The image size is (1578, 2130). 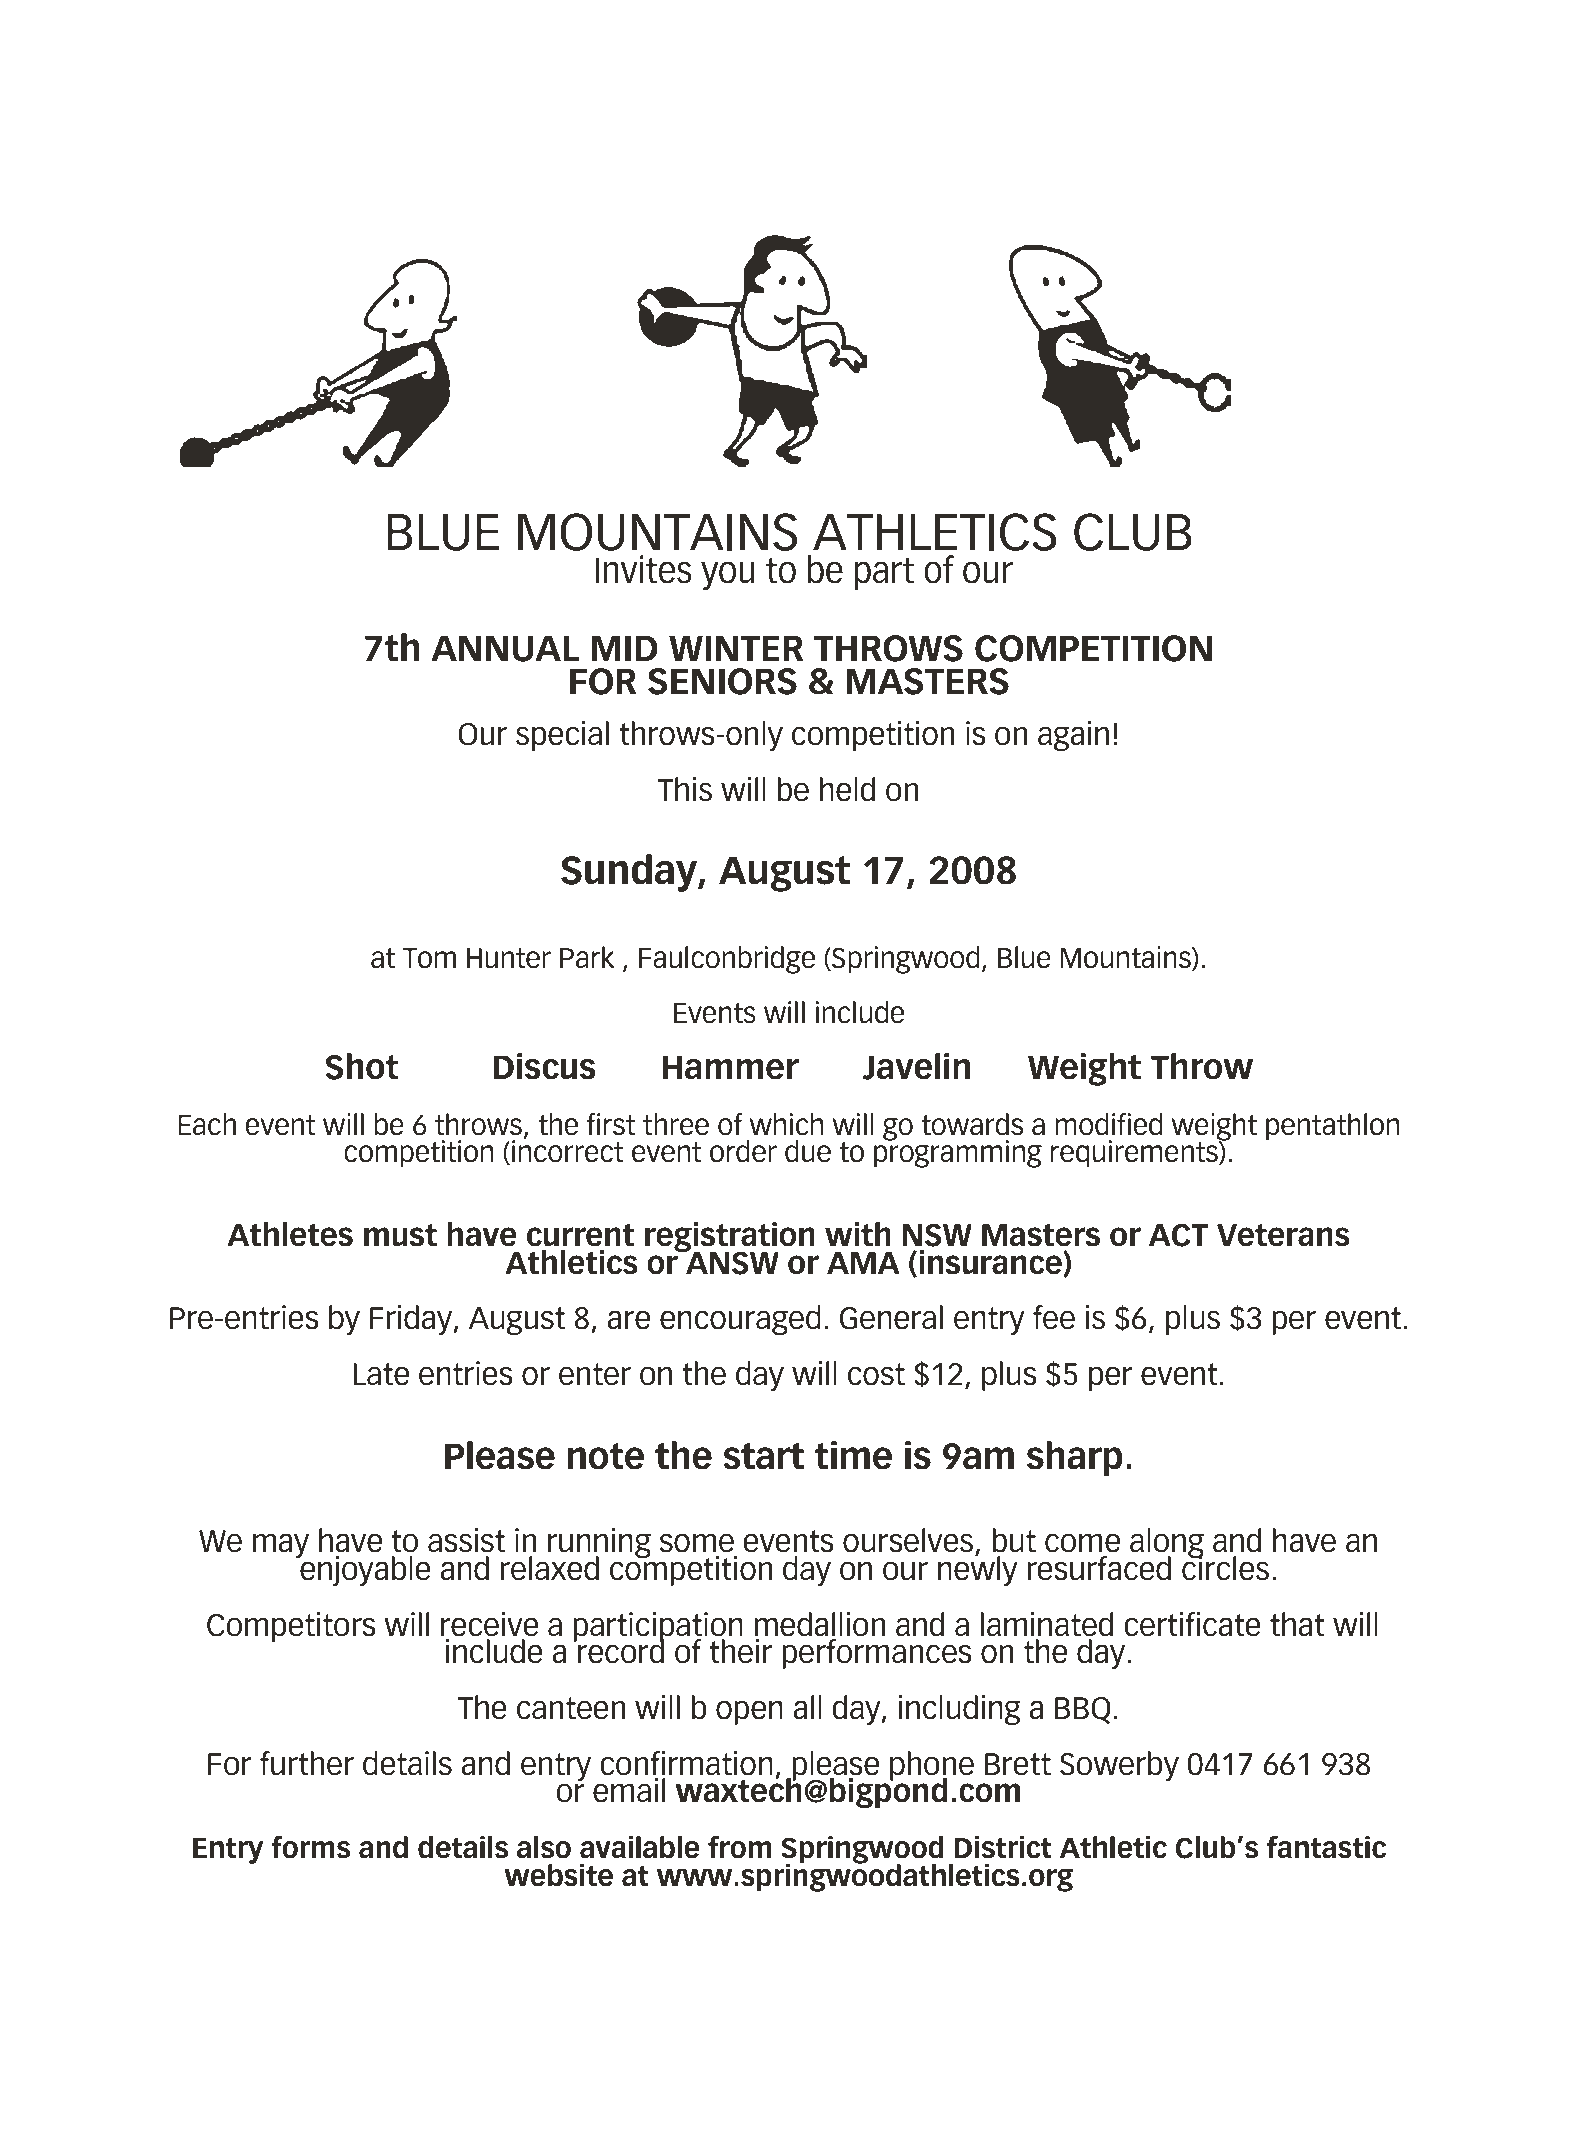 I want to click on forms, so click(x=310, y=1847).
